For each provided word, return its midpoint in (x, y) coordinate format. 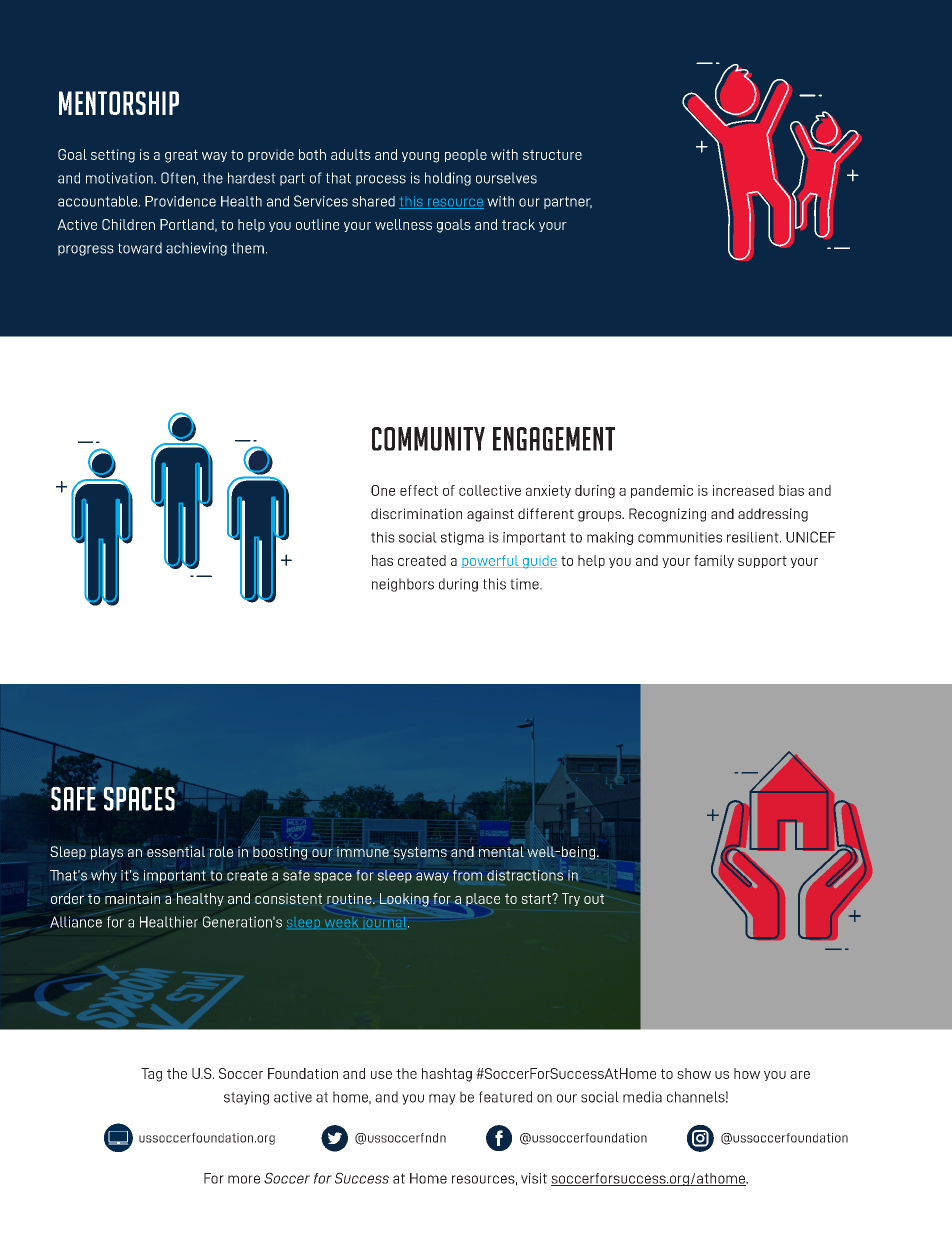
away (432, 877)
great (181, 156)
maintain (132, 898)
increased (743, 490)
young (420, 157)
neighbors (403, 585)
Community (428, 439)
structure (552, 154)
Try (571, 899)
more (244, 1179)
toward (140, 248)
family (714, 561)
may (442, 1099)
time (525, 584)
